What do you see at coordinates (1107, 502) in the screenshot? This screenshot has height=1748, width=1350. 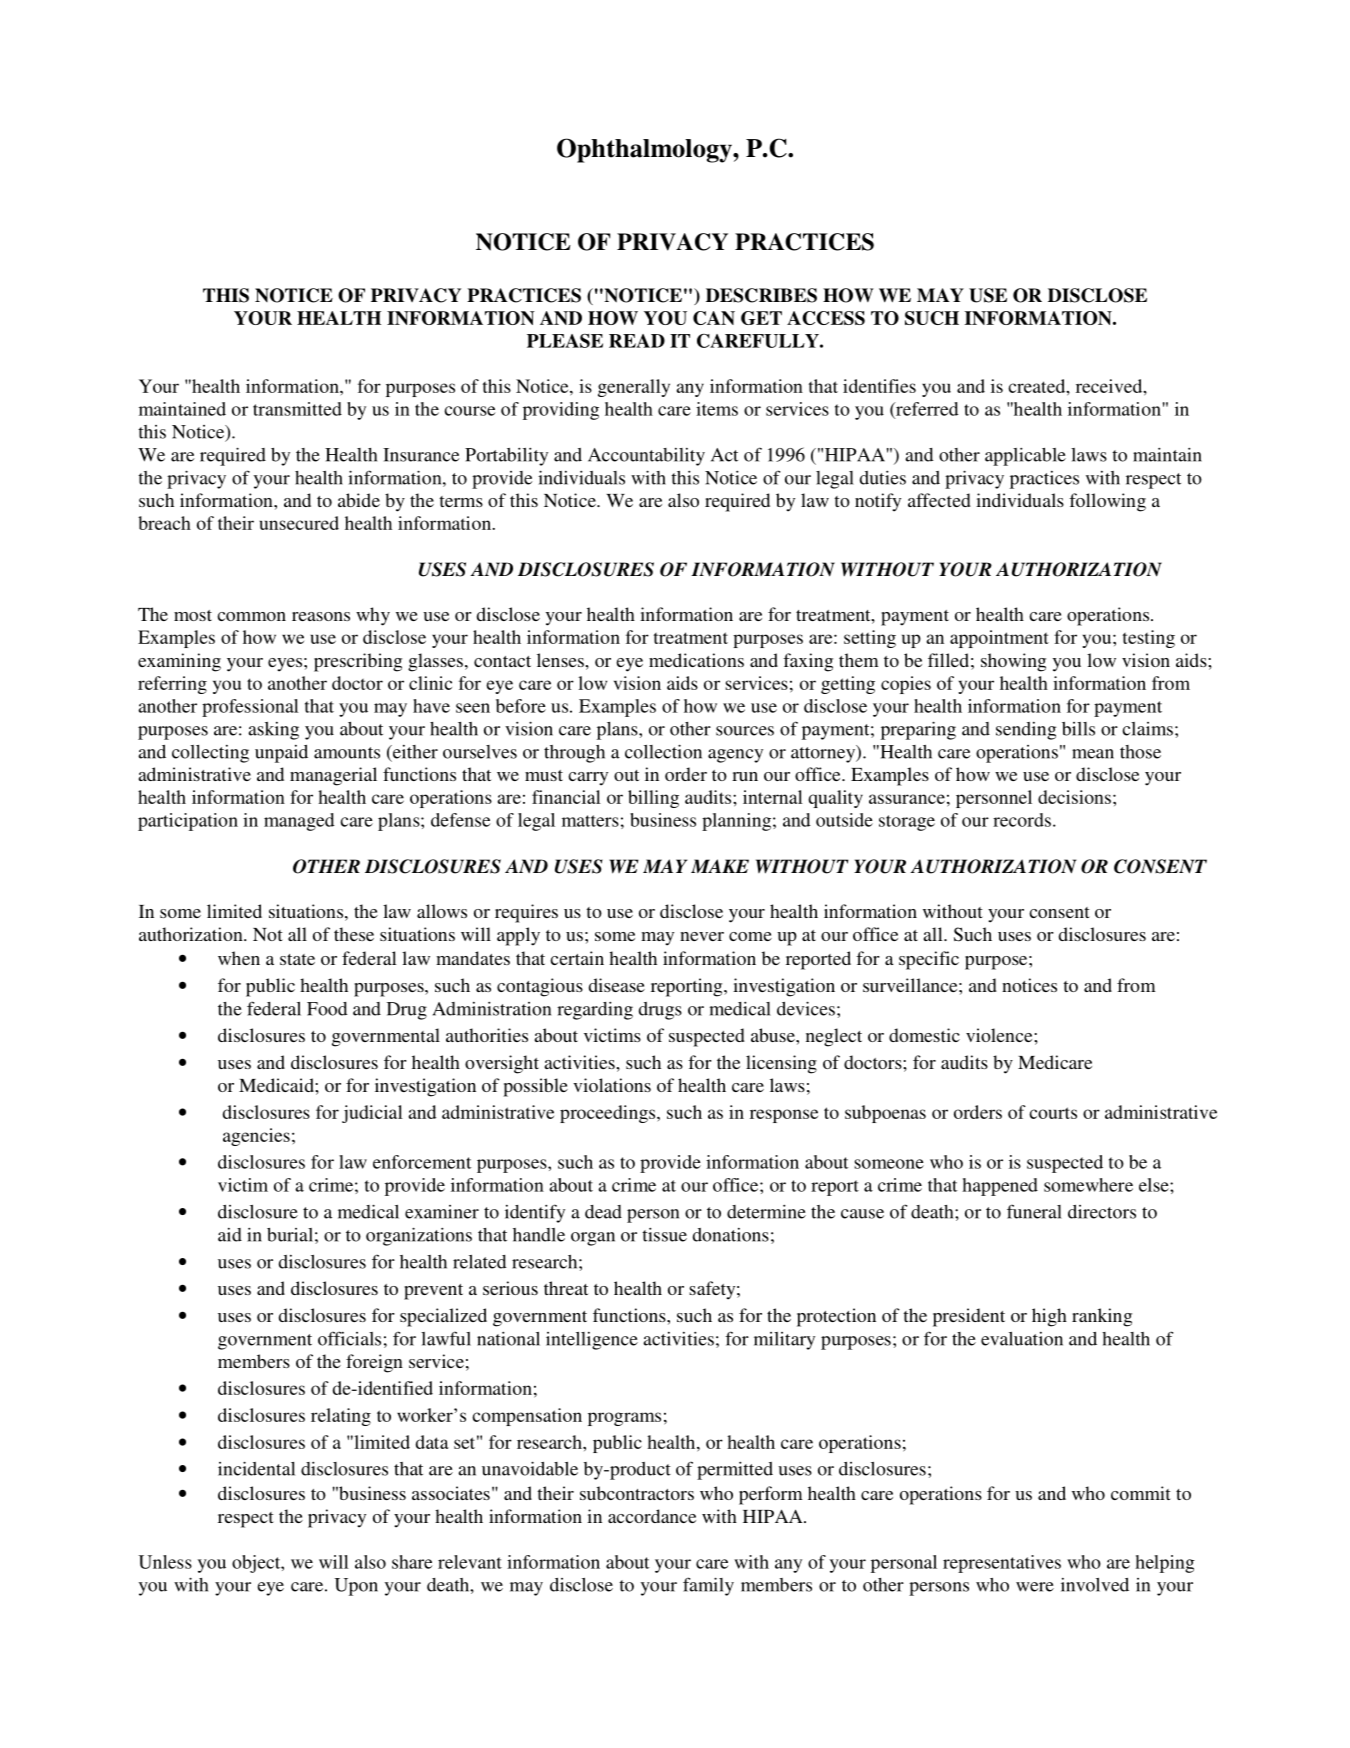 I see `following` at bounding box center [1107, 502].
